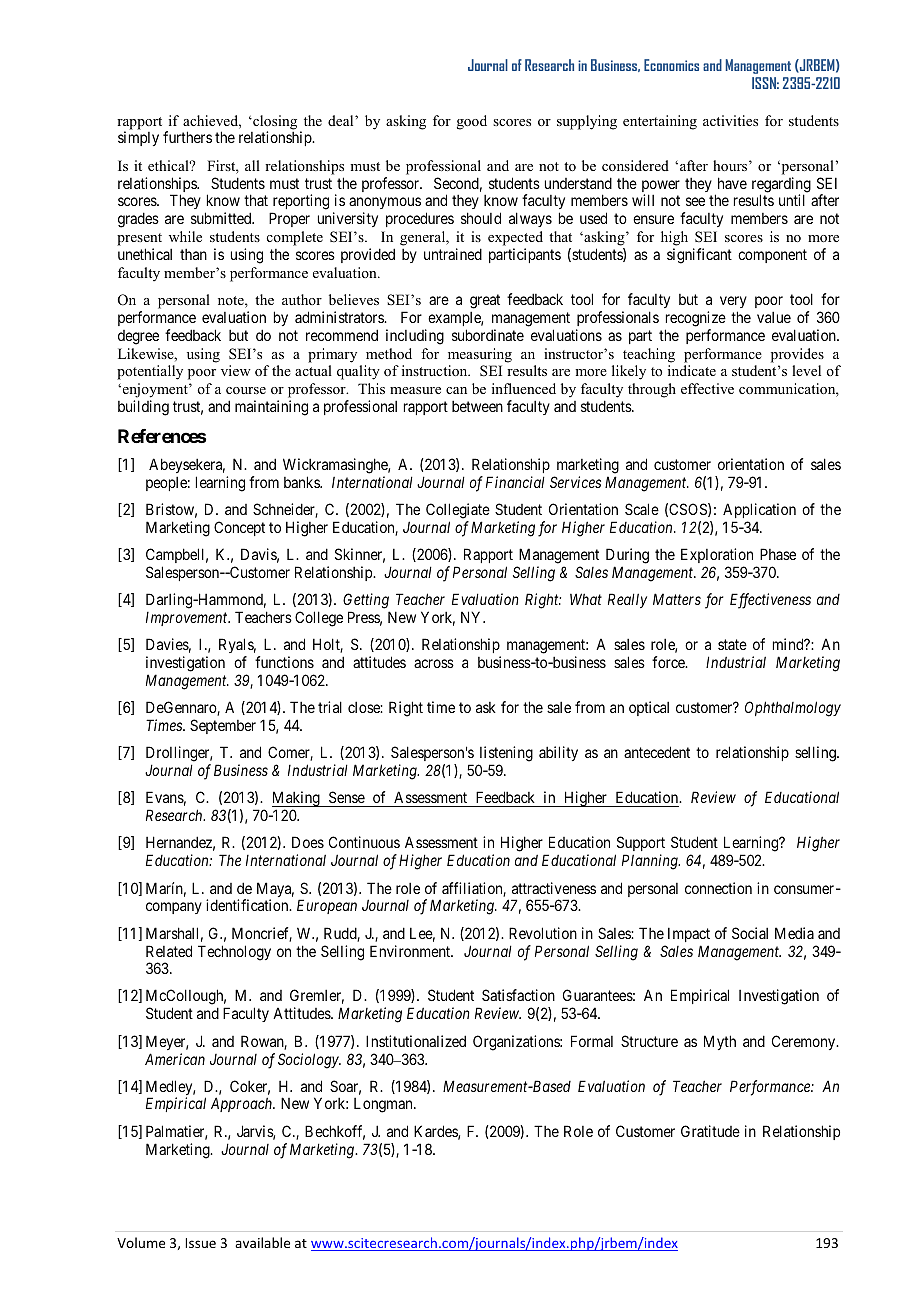  What do you see at coordinates (710, 1131) in the screenshot?
I see `Gratitude` at bounding box center [710, 1131].
